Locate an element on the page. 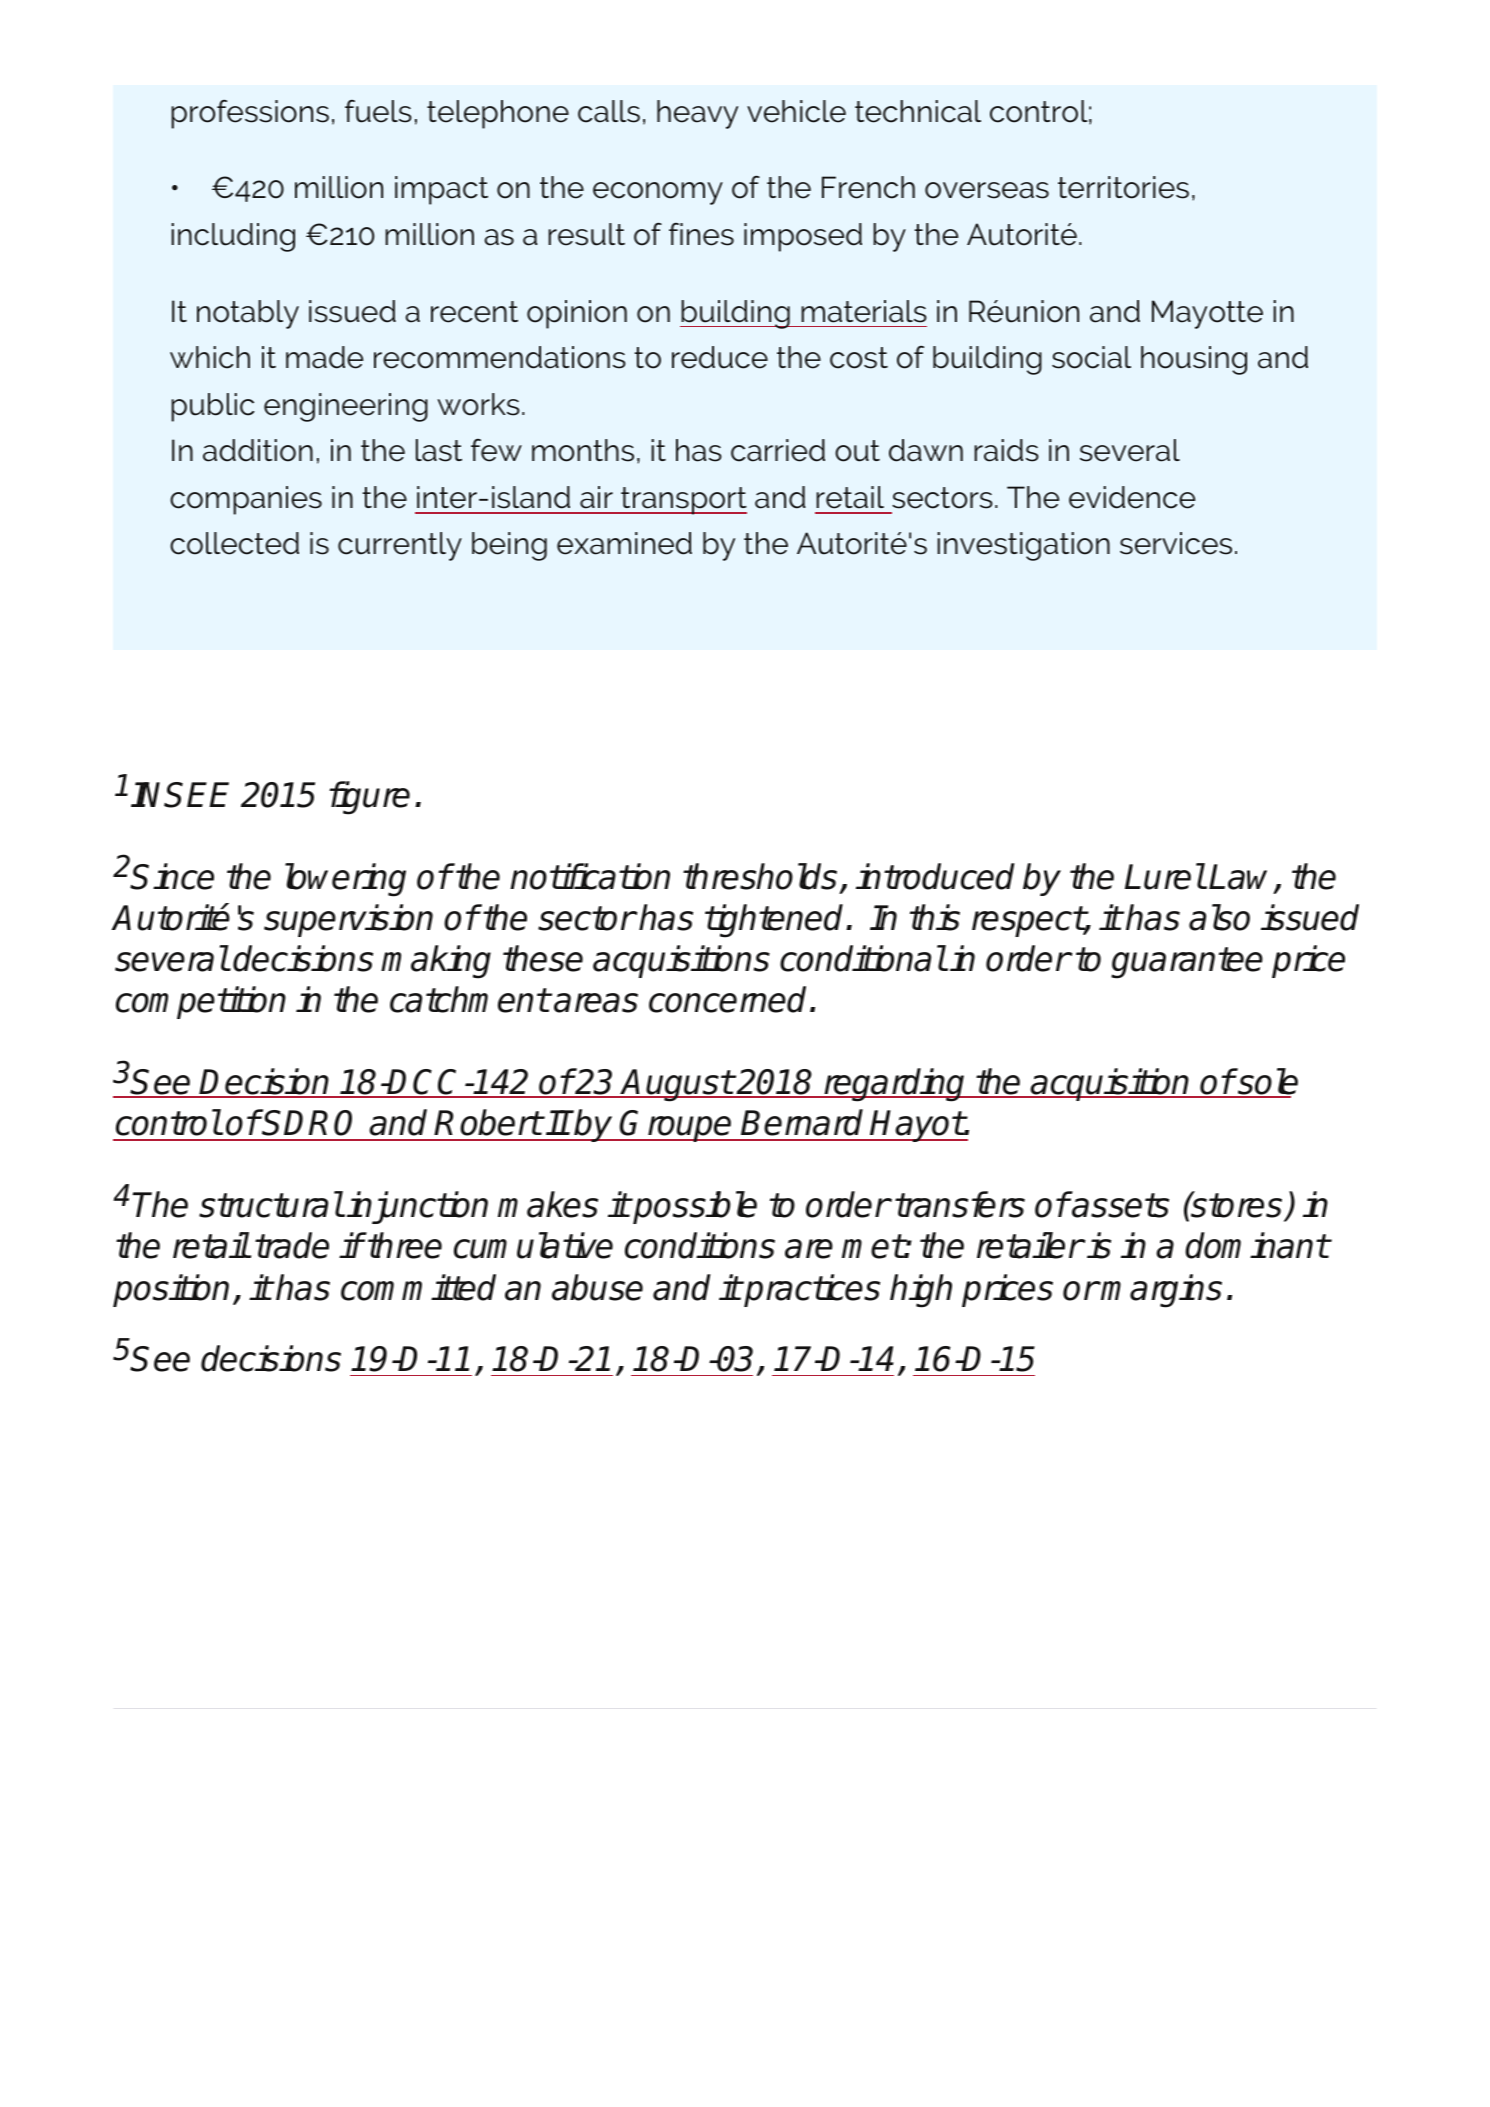 This page has width=1490, height=2107. thresholds is located at coordinates (760, 876).
